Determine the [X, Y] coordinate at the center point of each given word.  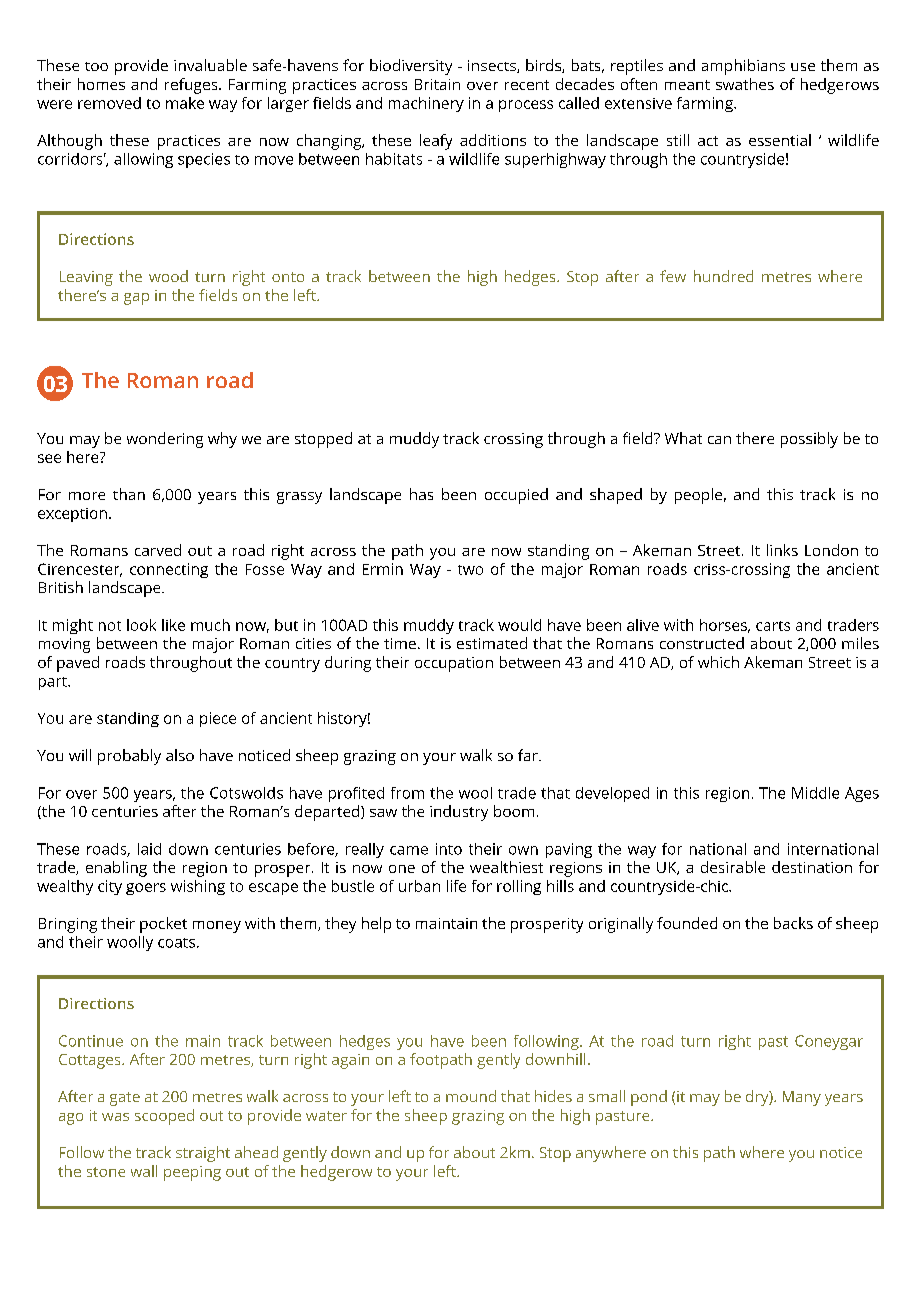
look [141, 625]
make [185, 103]
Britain [437, 84]
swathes [745, 84]
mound [471, 1096]
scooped [164, 1117]
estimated [492, 643]
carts [773, 626]
